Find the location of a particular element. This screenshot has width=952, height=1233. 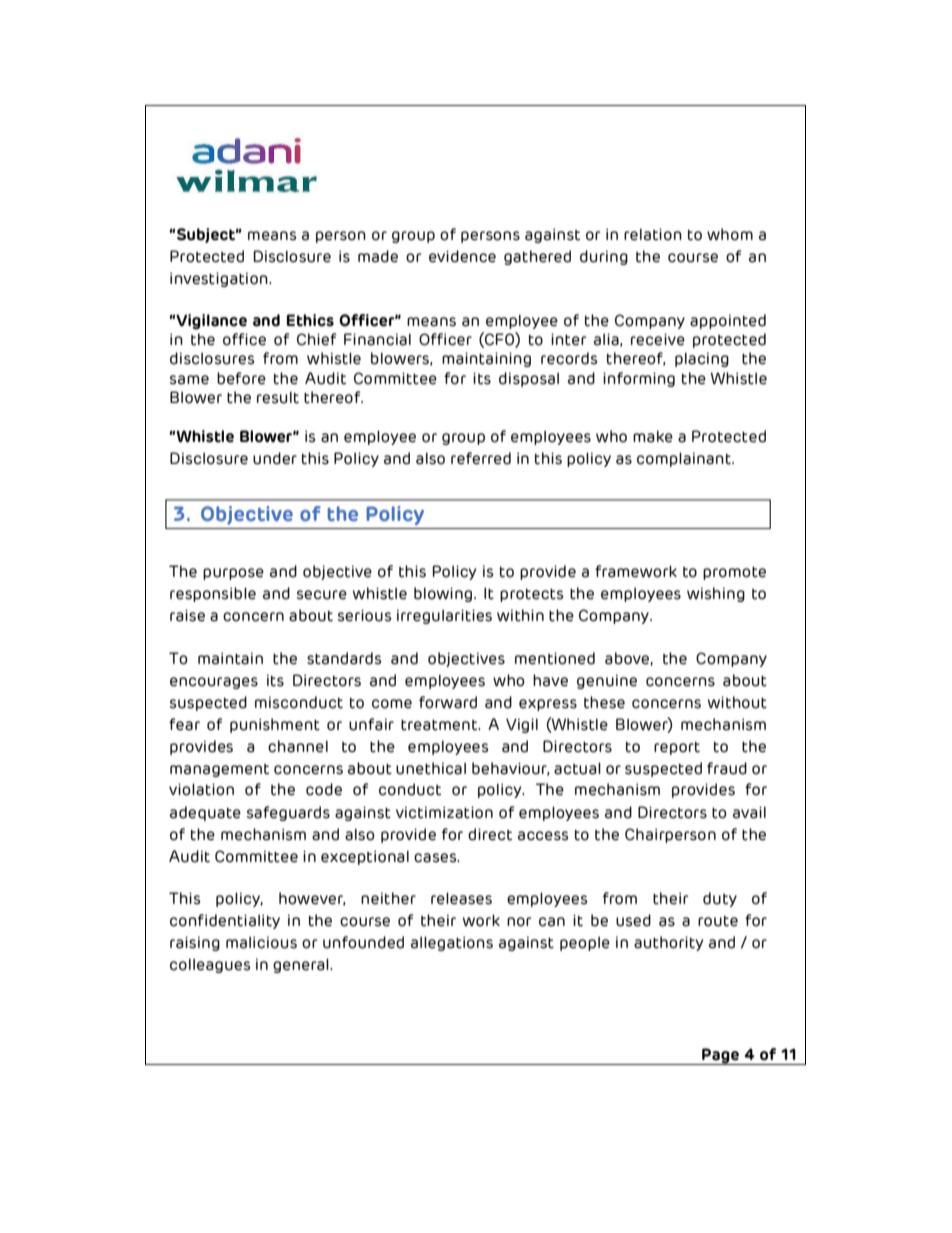

investigation is located at coordinates (220, 279).
